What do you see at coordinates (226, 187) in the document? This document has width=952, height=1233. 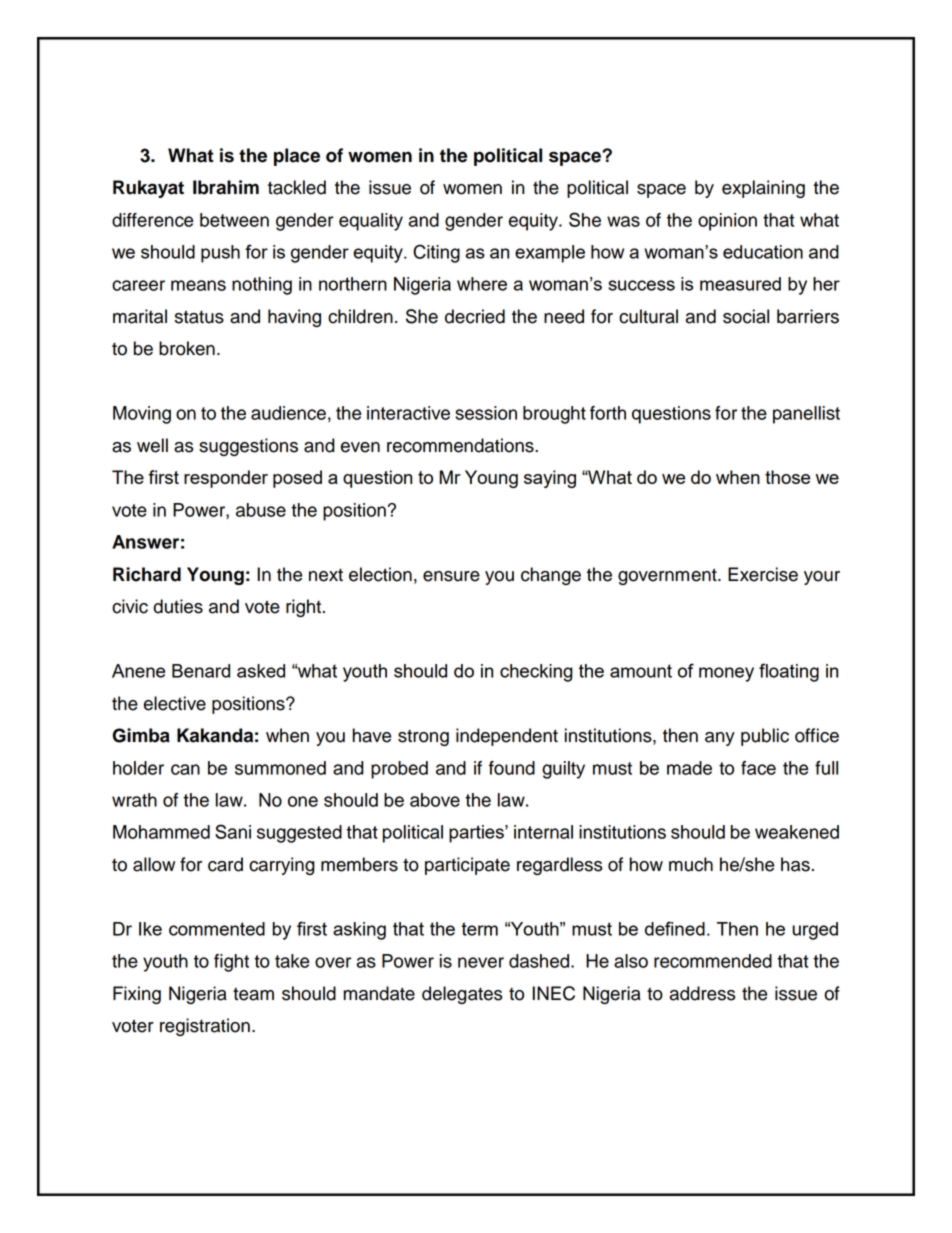 I see `Ibrahim` at bounding box center [226, 187].
